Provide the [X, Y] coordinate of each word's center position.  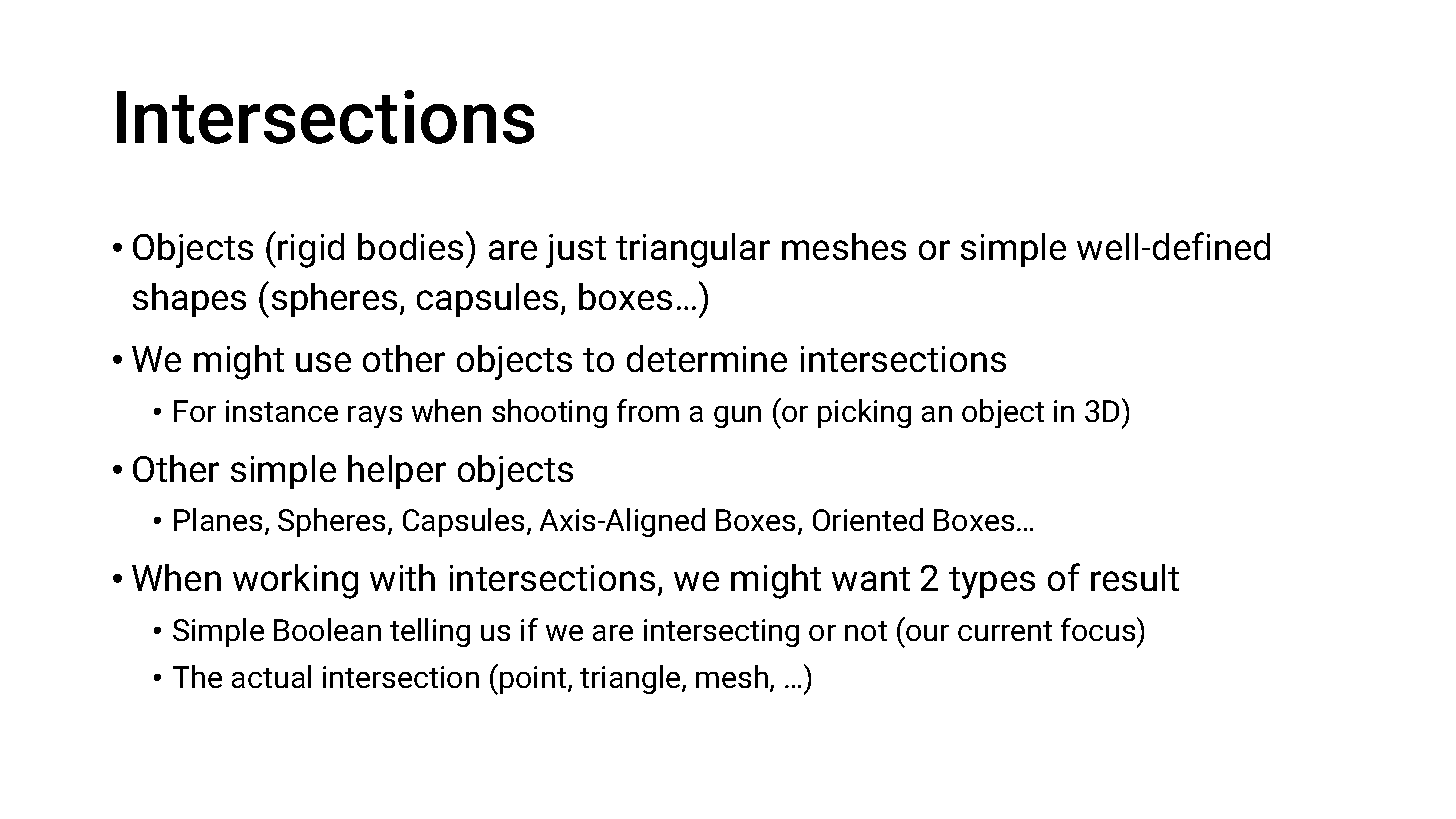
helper [397, 472]
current [1005, 631]
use [323, 362]
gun [737, 417]
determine [707, 358]
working [295, 581]
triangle [631, 679]
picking [864, 413]
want [871, 579]
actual [271, 676]
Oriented [868, 519]
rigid [311, 250]
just [576, 251]
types [992, 583]
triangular [693, 250]
